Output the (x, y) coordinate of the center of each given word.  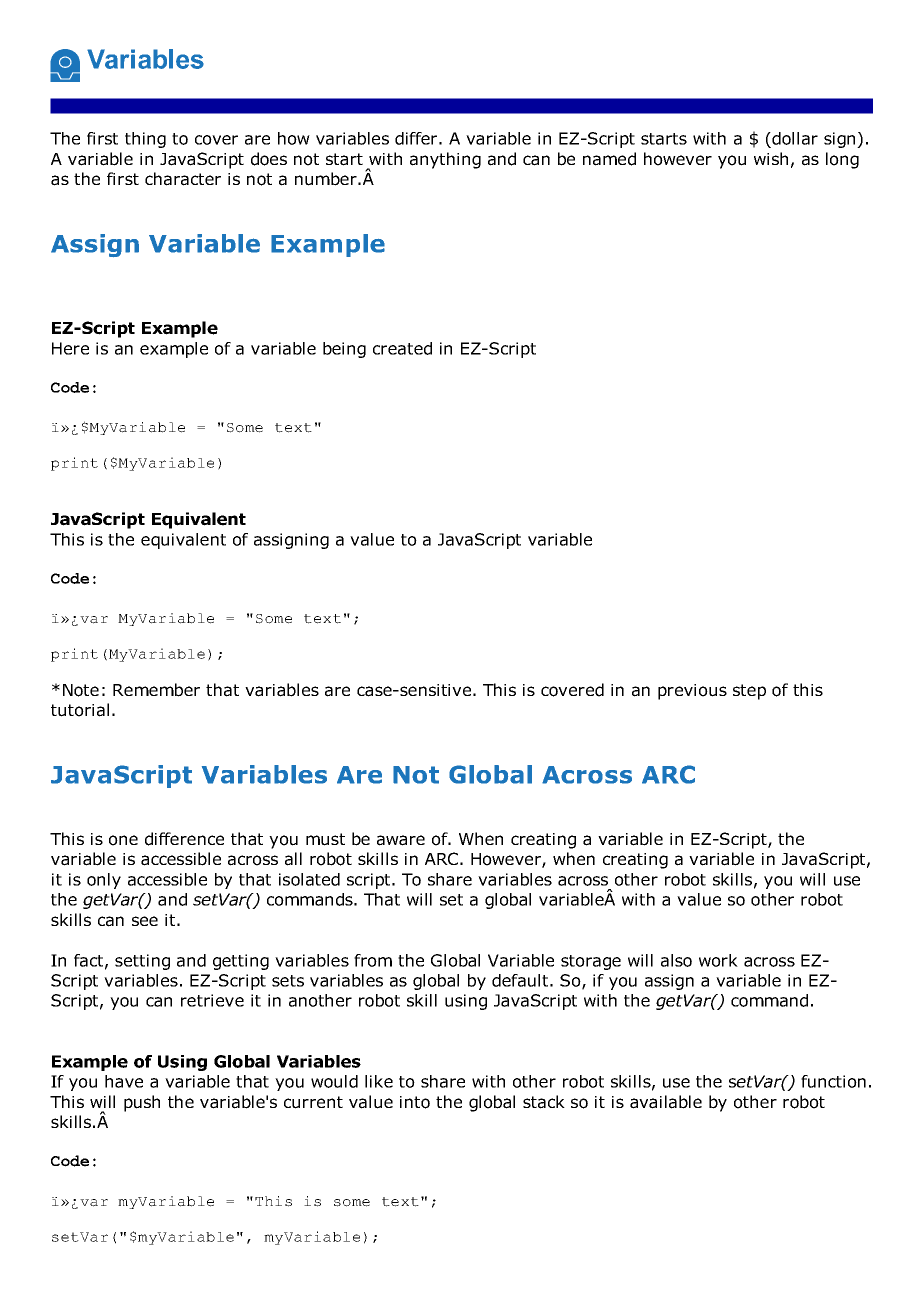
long (842, 160)
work (718, 960)
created (402, 348)
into (415, 1102)
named (609, 159)
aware (401, 840)
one (123, 840)
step (749, 692)
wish (771, 158)
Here (70, 348)
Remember (156, 690)
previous (692, 692)
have (124, 1081)
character (183, 179)
